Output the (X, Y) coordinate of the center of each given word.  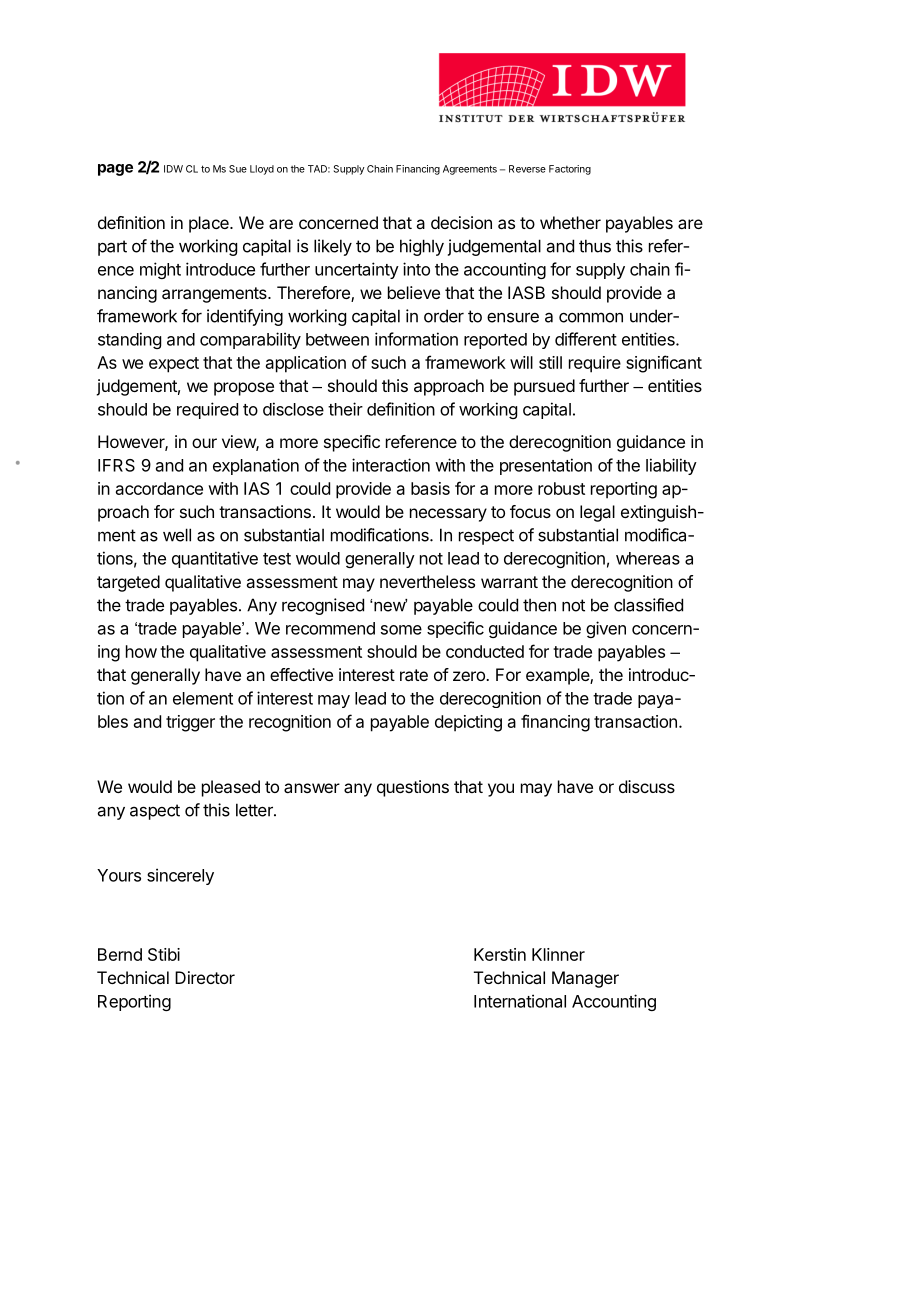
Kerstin (500, 954)
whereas (648, 558)
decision (461, 222)
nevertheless (427, 581)
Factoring (570, 170)
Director (205, 977)
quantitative (215, 559)
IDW (173, 169)
